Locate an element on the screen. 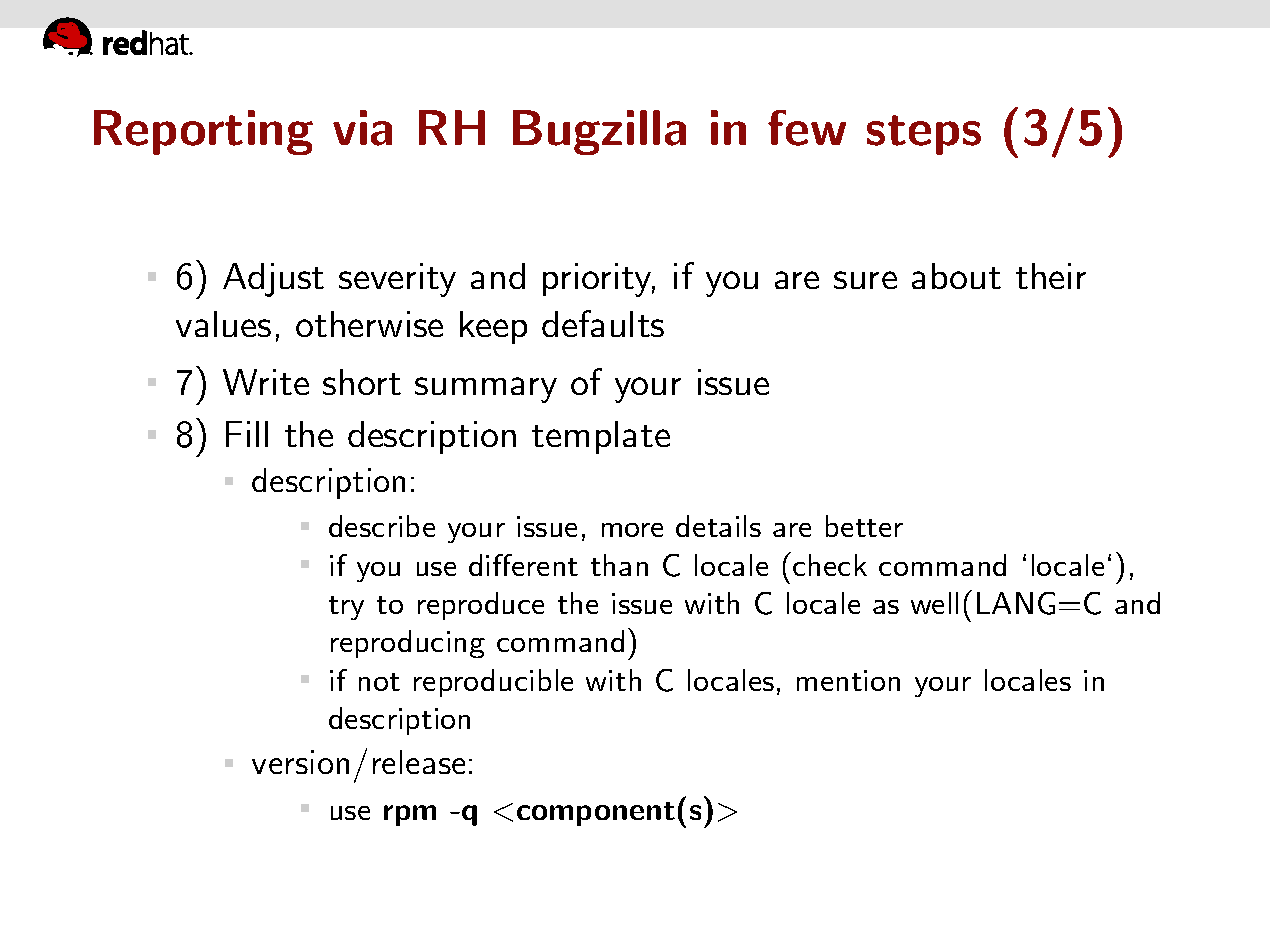 The height and width of the screenshot is (952, 1270). steps is located at coordinates (924, 135).
